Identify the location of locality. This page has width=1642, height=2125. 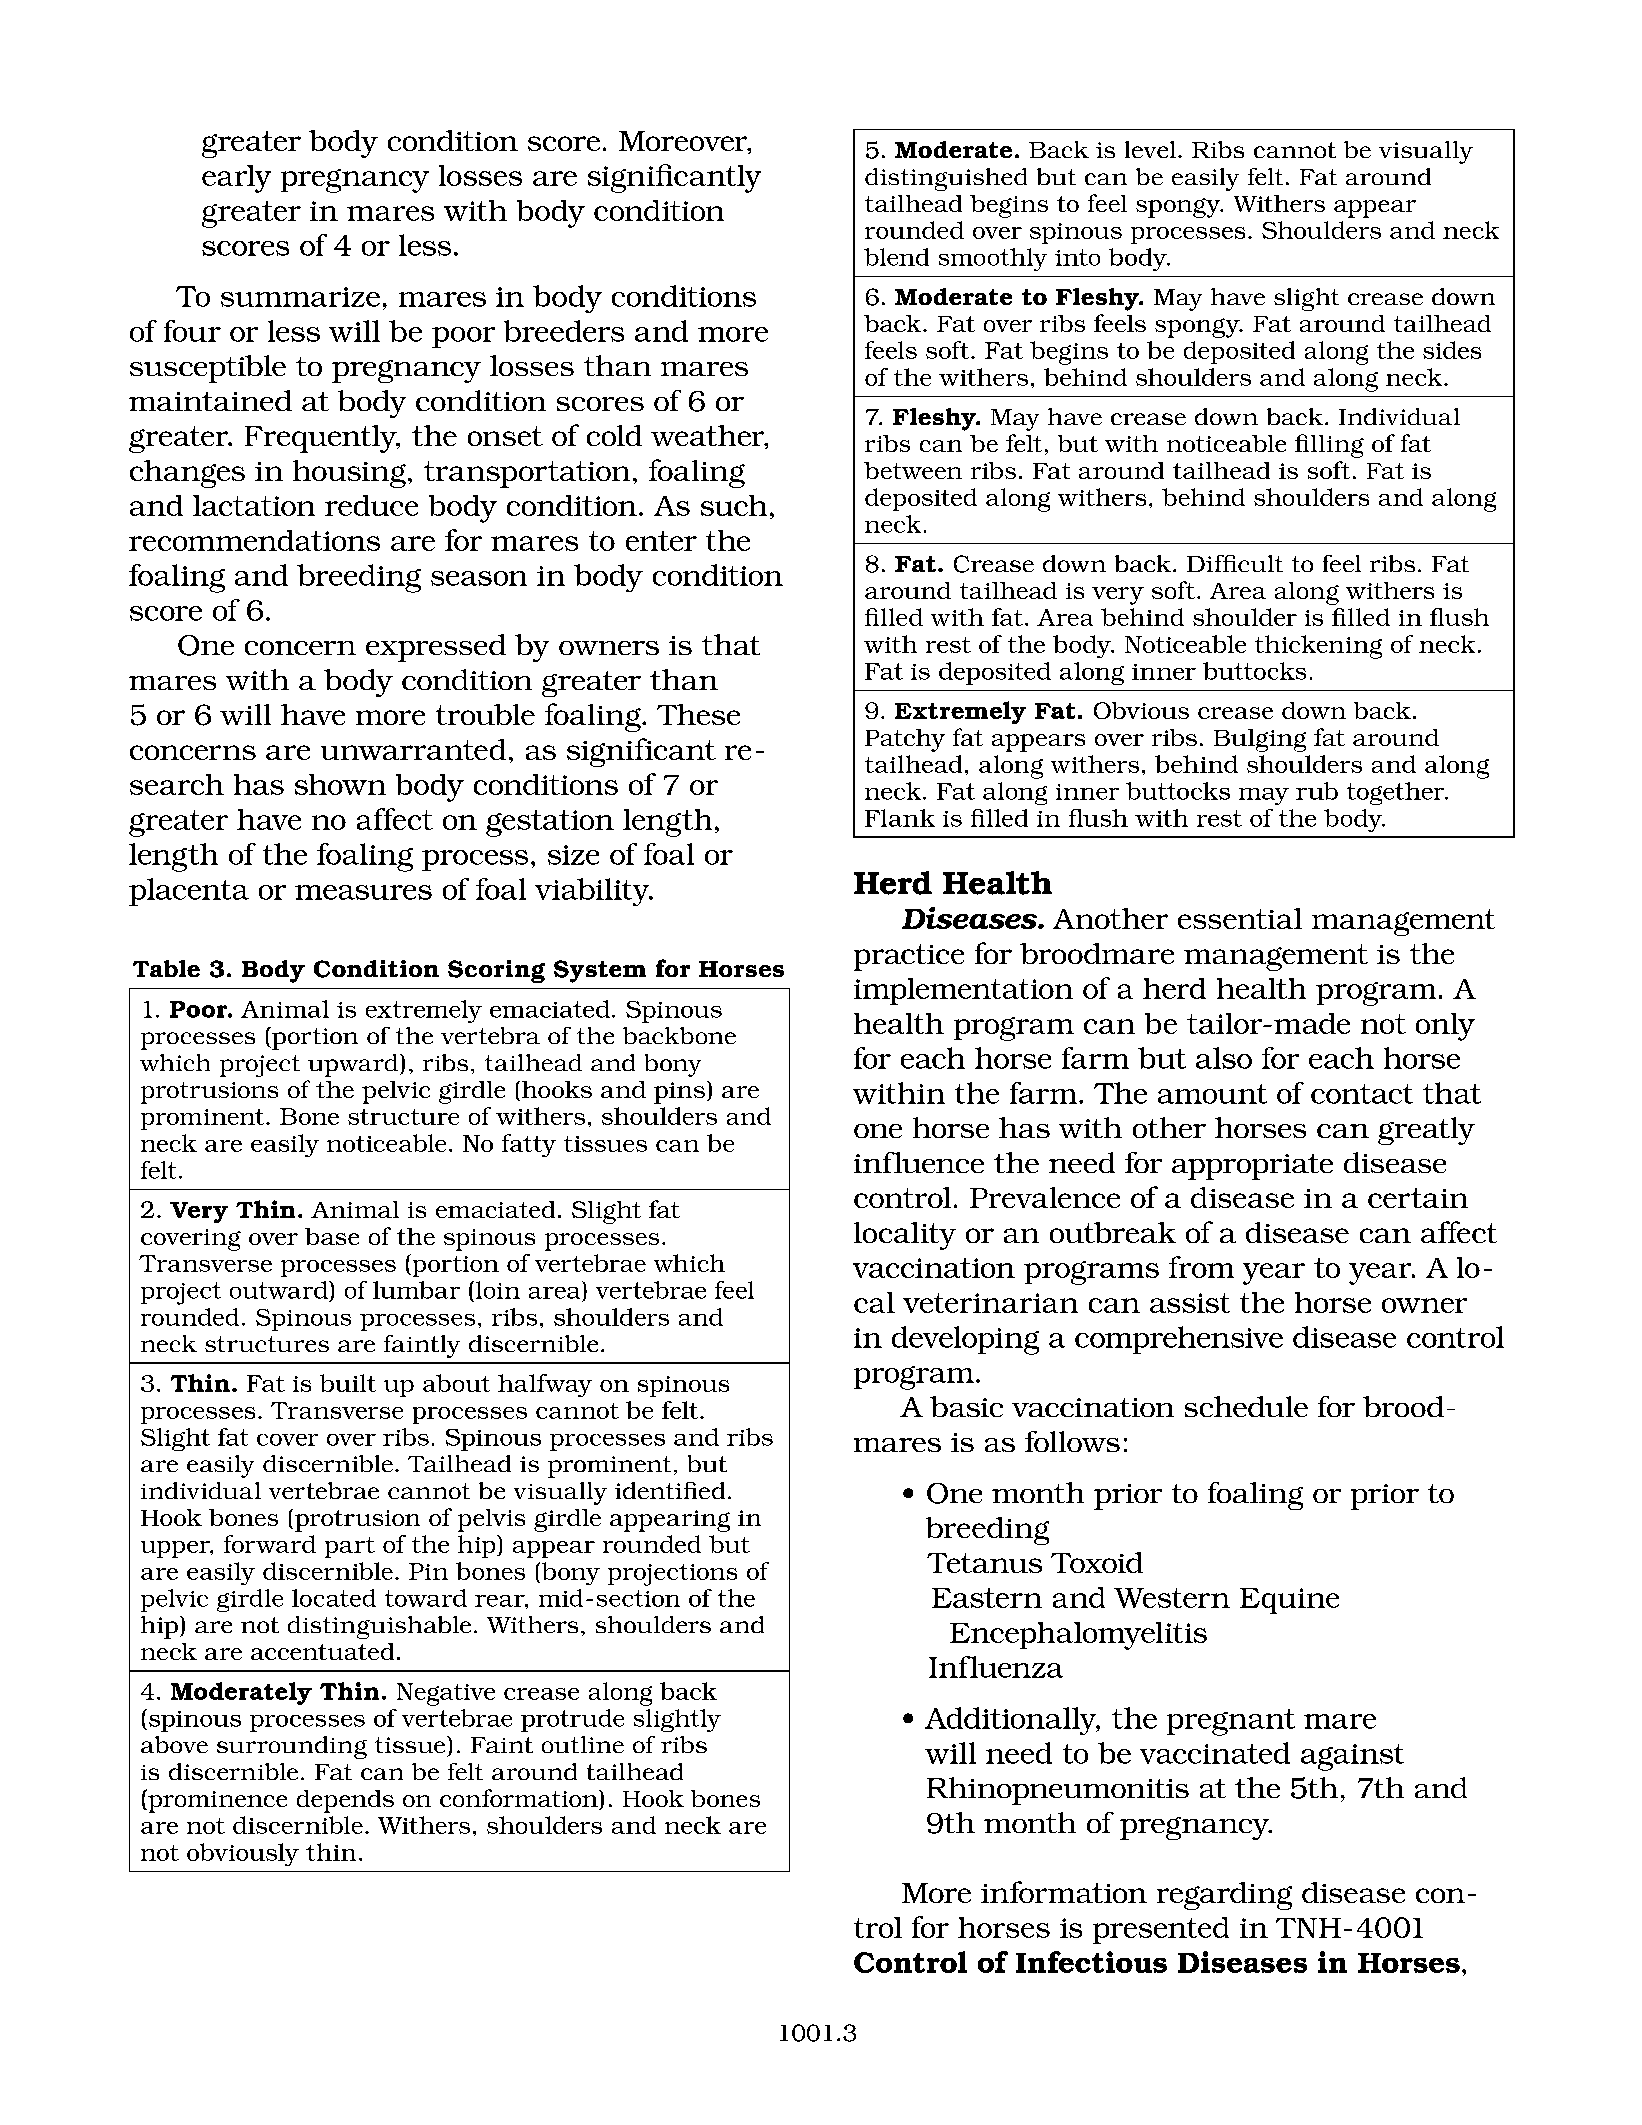
(905, 1236).
